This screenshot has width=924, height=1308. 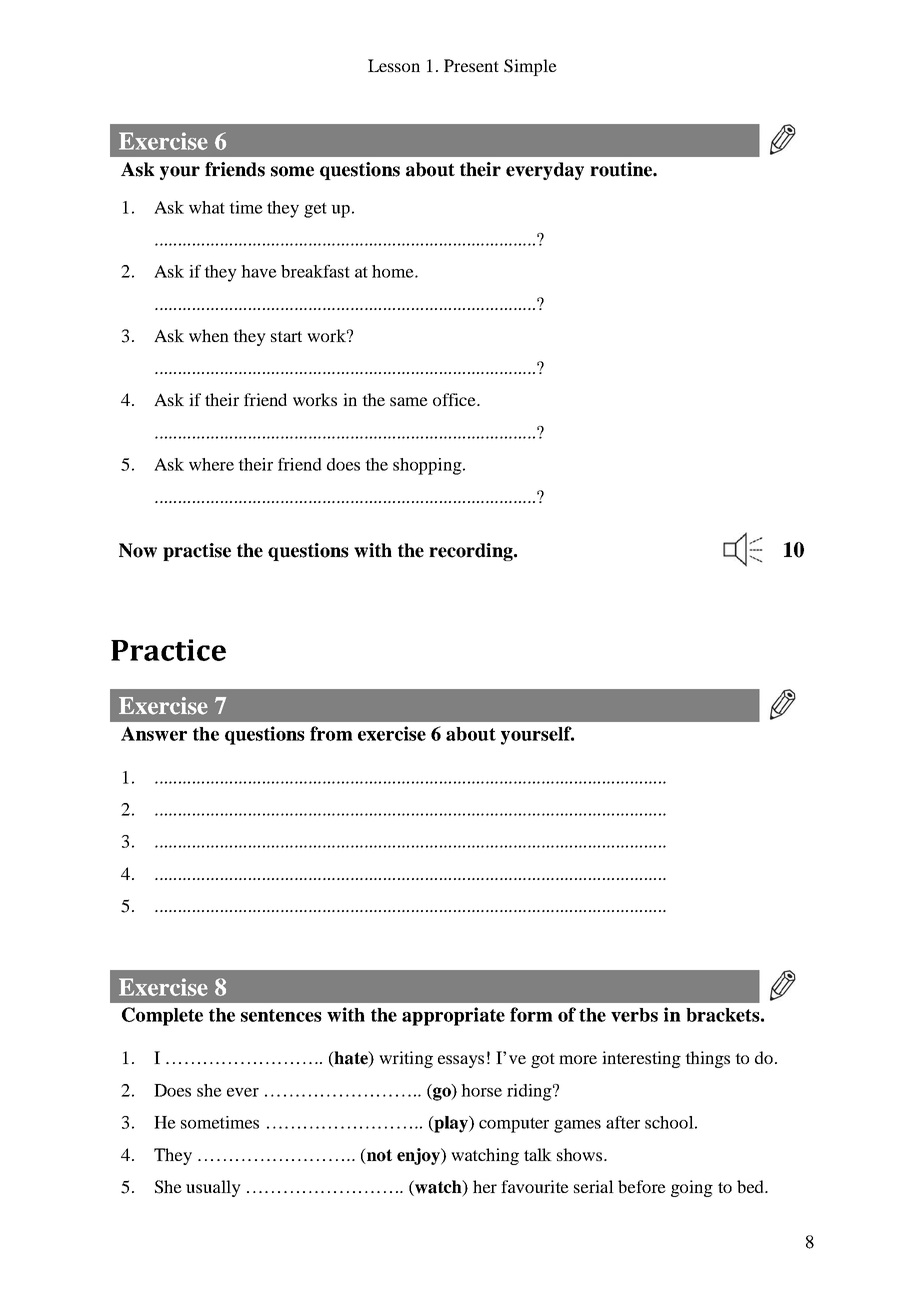 What do you see at coordinates (213, 1188) in the screenshot?
I see `usually` at bounding box center [213, 1188].
